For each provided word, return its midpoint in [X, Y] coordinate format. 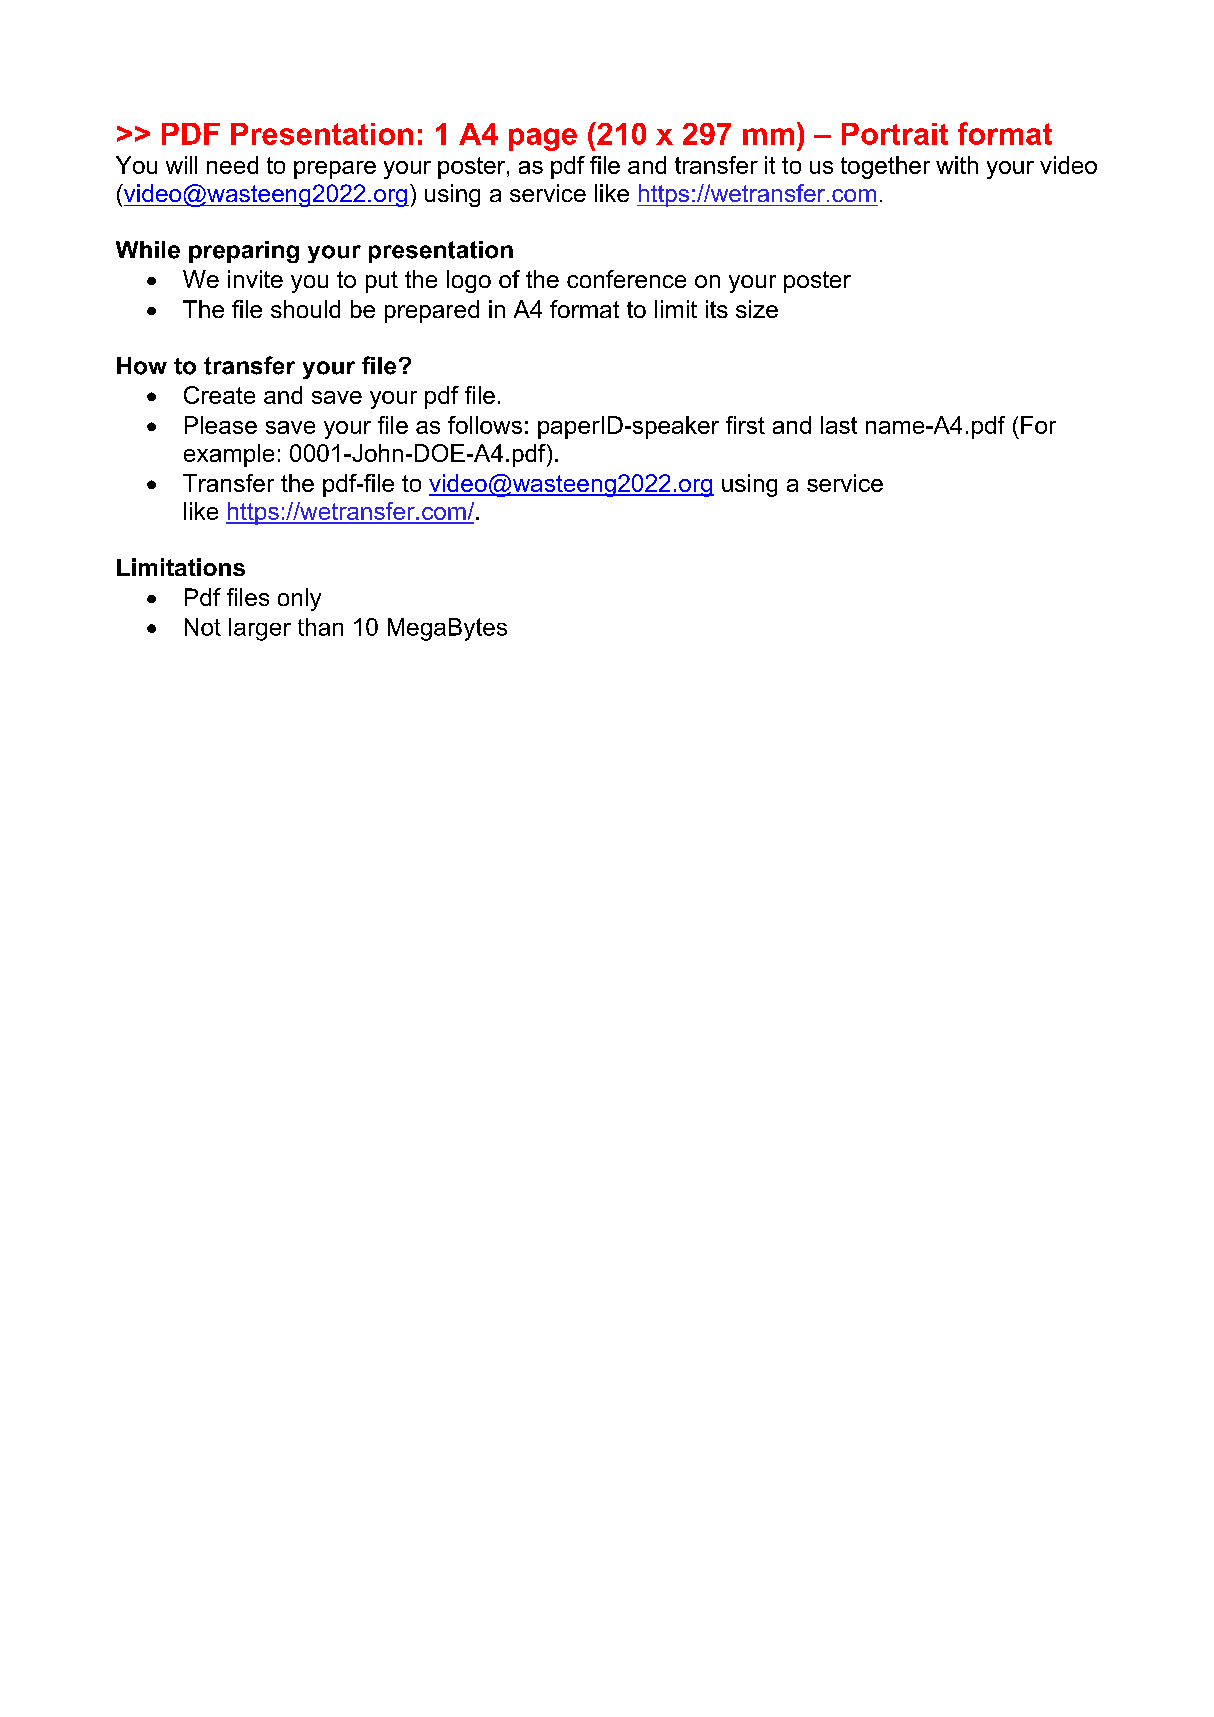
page [543, 139]
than [320, 627]
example [229, 455]
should [305, 309]
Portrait [895, 134]
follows [485, 425]
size [757, 309]
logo [469, 281]
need [232, 165]
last [839, 425]
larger [260, 629]
